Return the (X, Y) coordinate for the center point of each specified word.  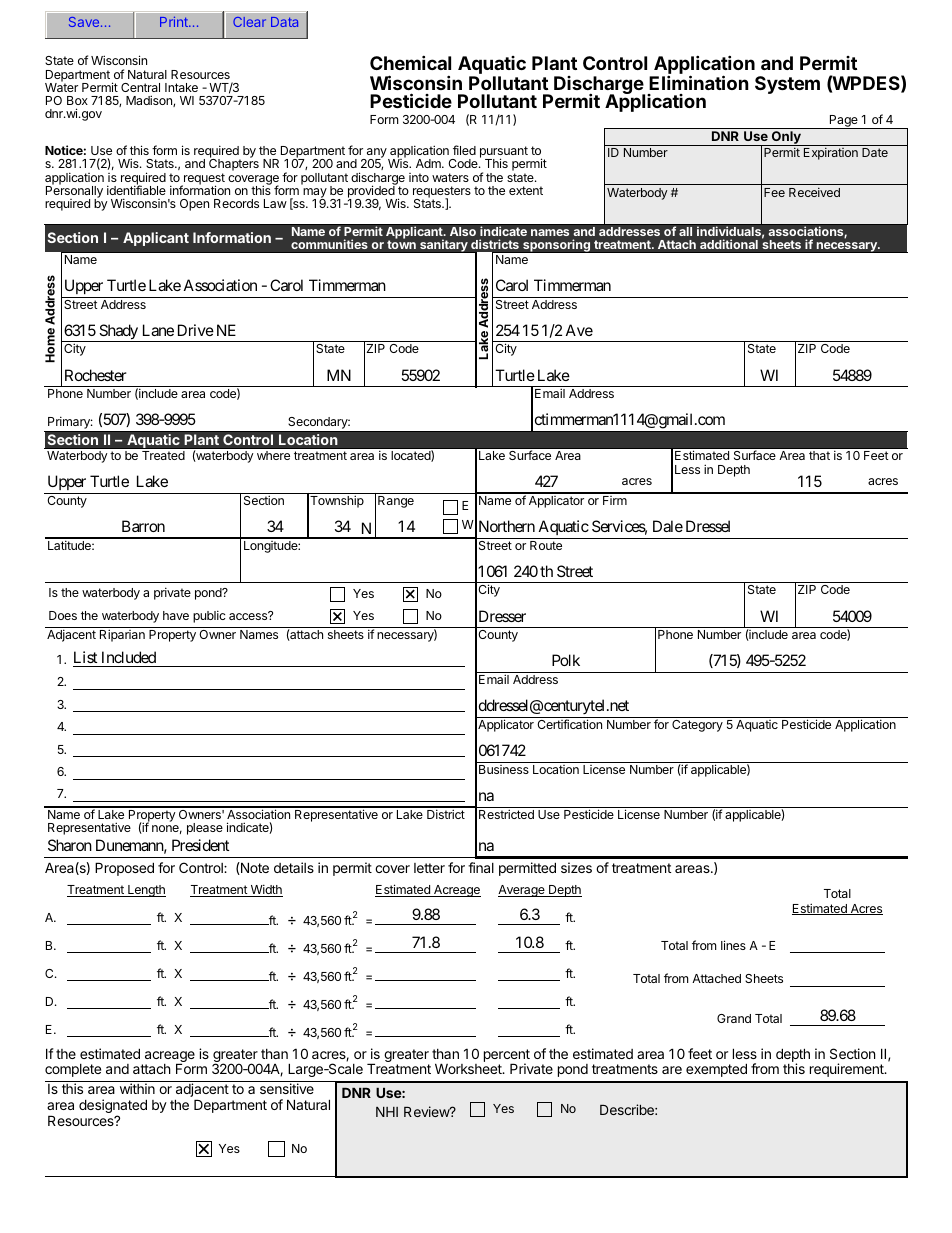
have (176, 615)
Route (546, 545)
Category (697, 726)
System (787, 85)
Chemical (410, 62)
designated (113, 1107)
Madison (150, 101)
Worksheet (469, 1068)
